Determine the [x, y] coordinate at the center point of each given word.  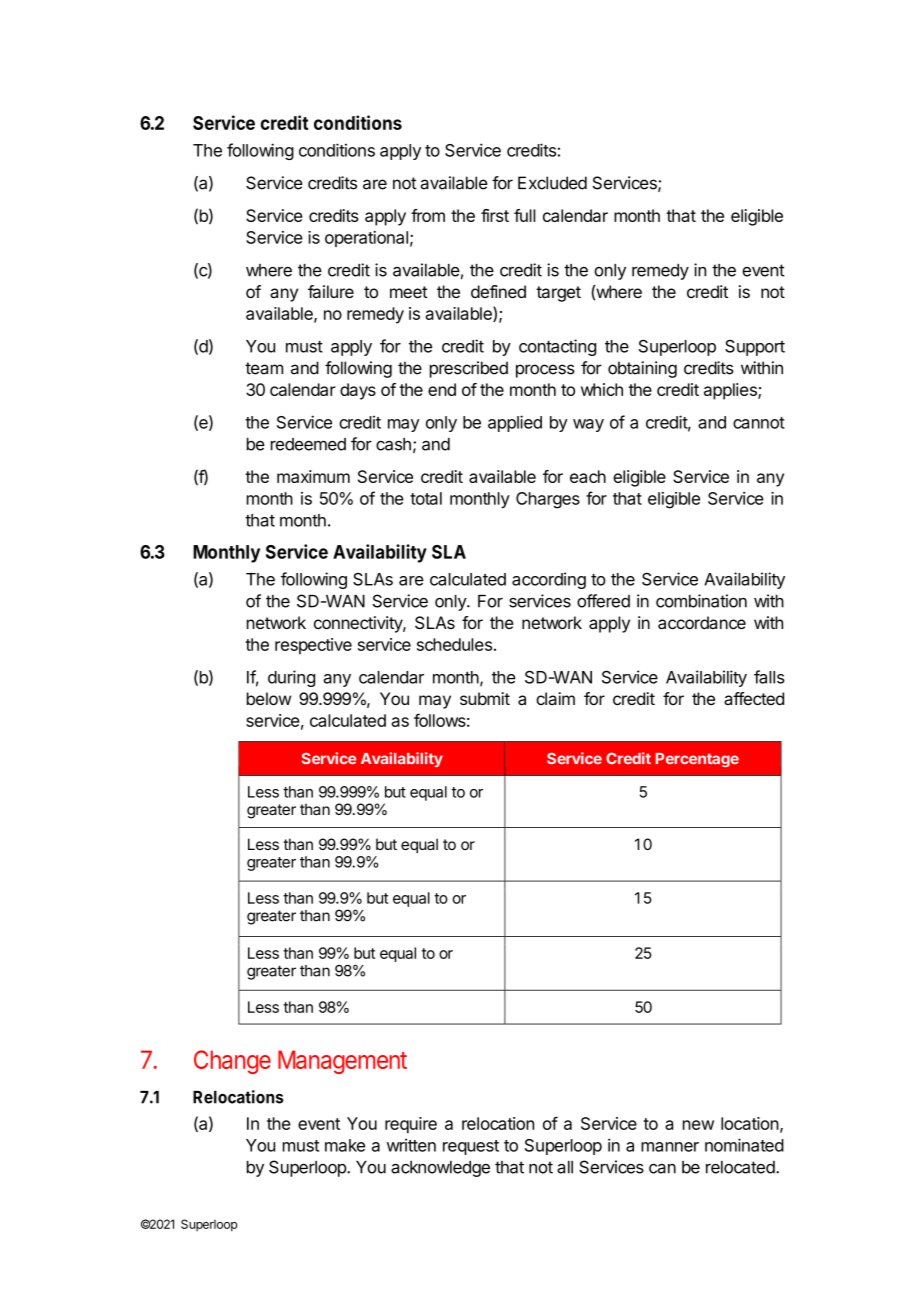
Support [755, 348]
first [495, 215]
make [345, 1145]
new [698, 1125]
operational [366, 239]
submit [485, 698]
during [291, 678]
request [471, 1147]
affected [754, 698]
